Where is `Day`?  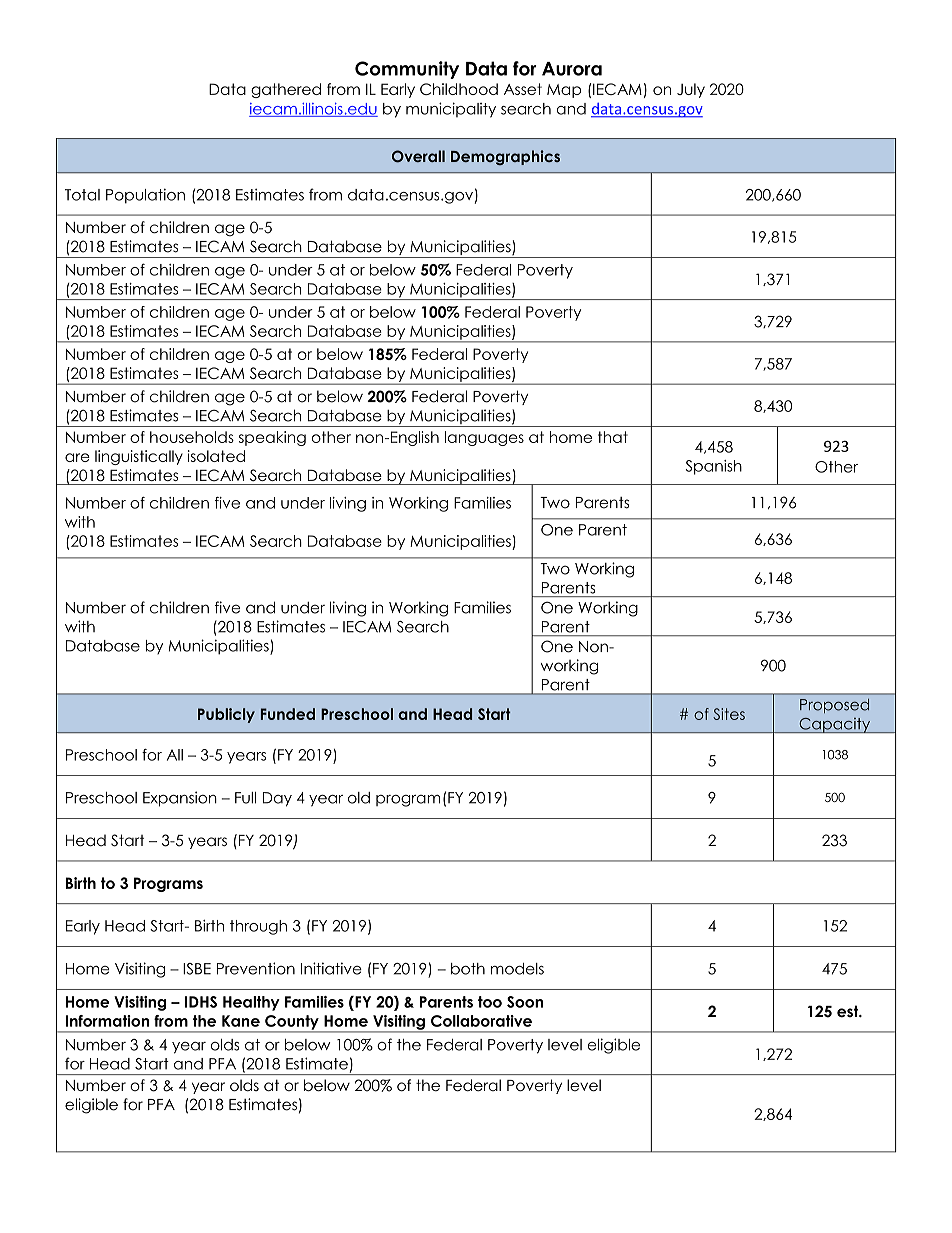 Day is located at coordinates (277, 799).
